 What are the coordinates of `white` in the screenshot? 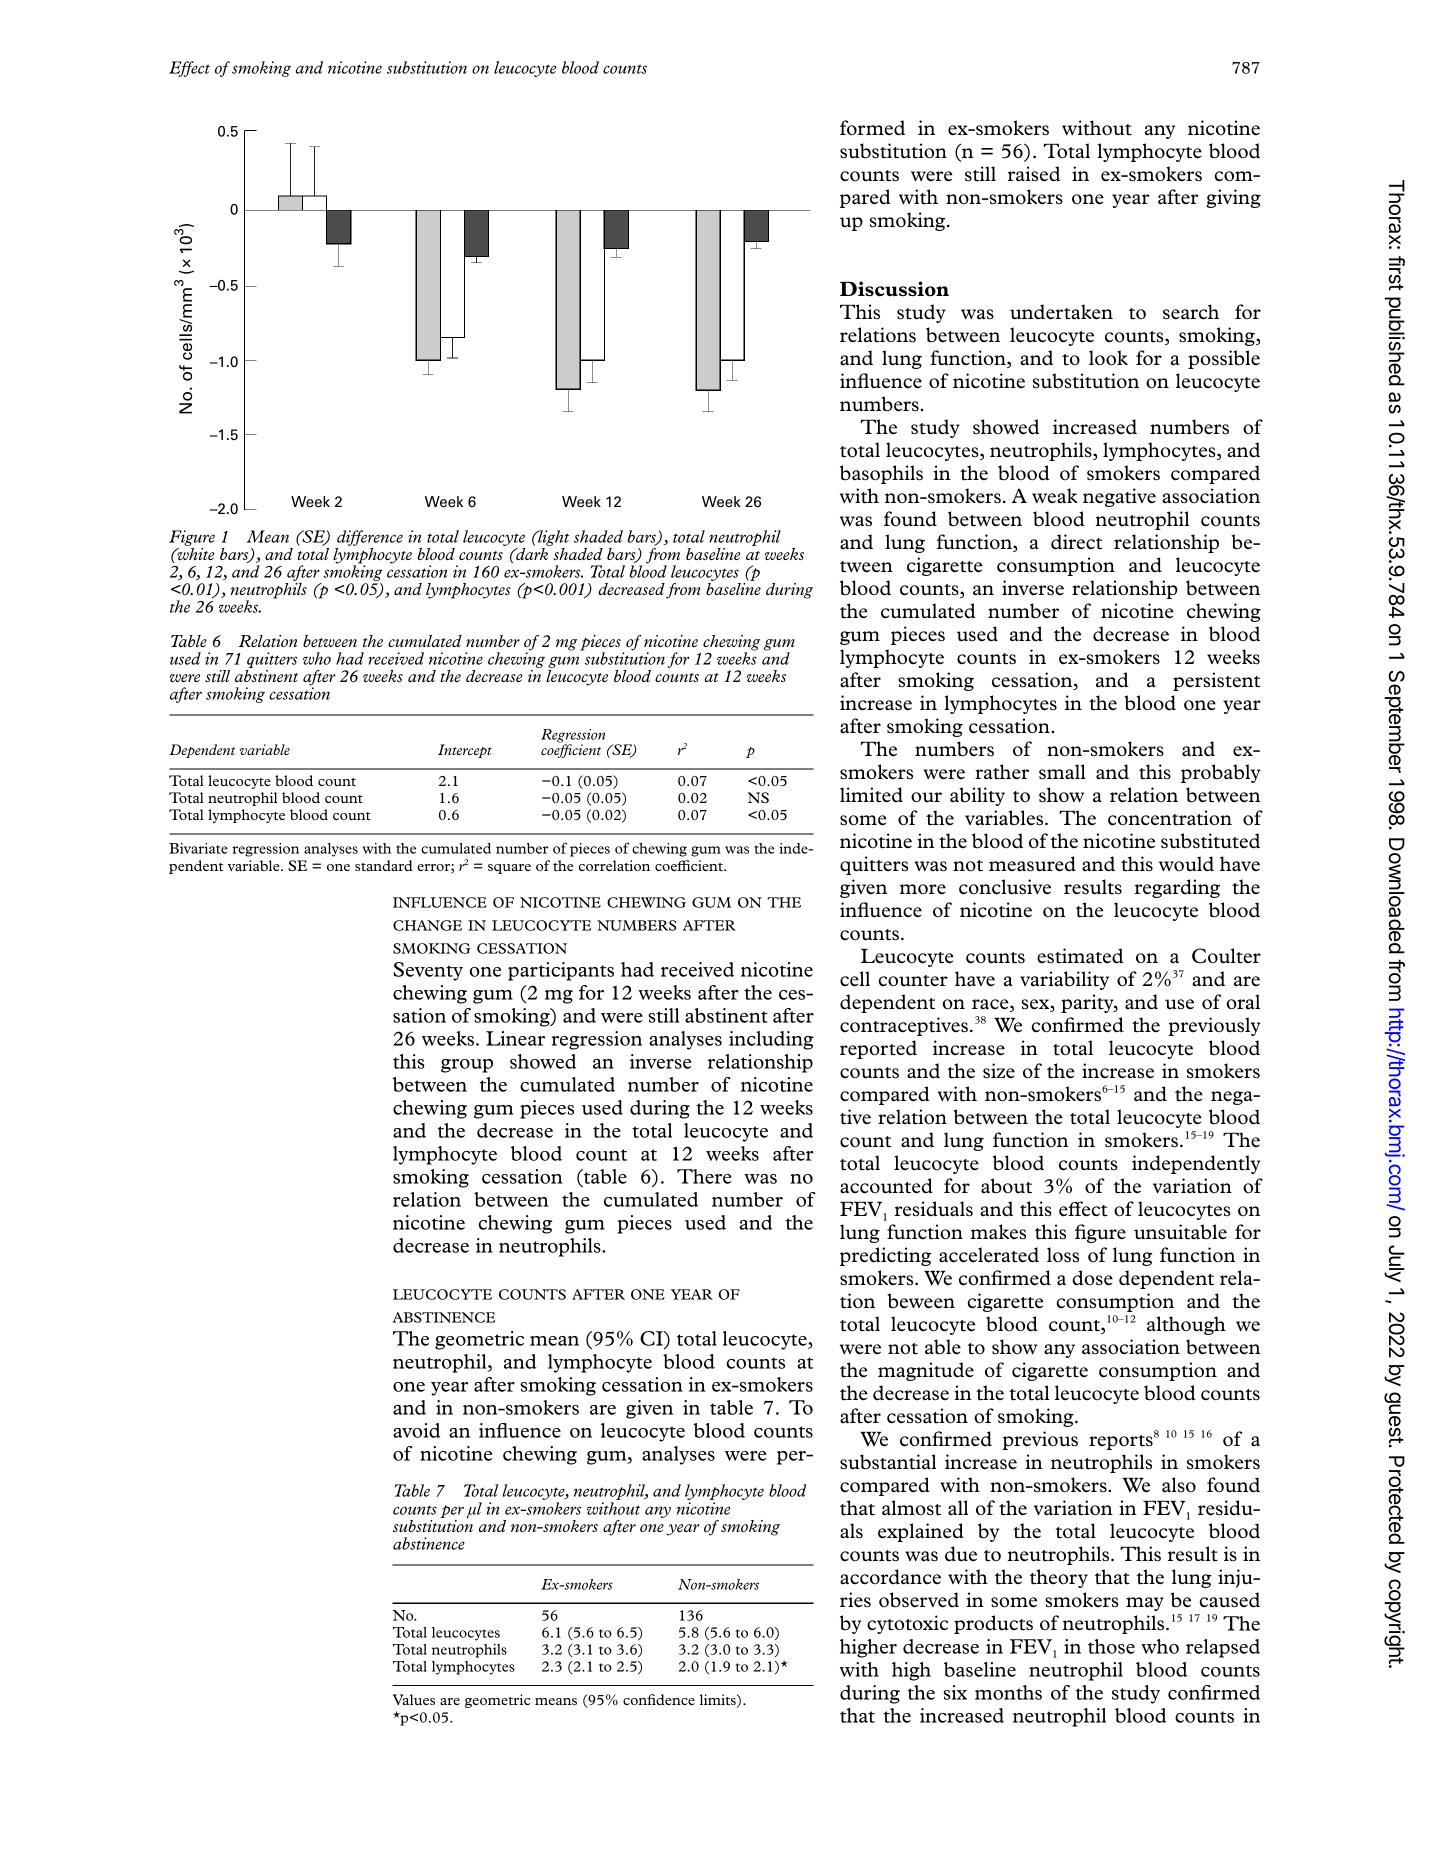 It's located at (195, 552).
